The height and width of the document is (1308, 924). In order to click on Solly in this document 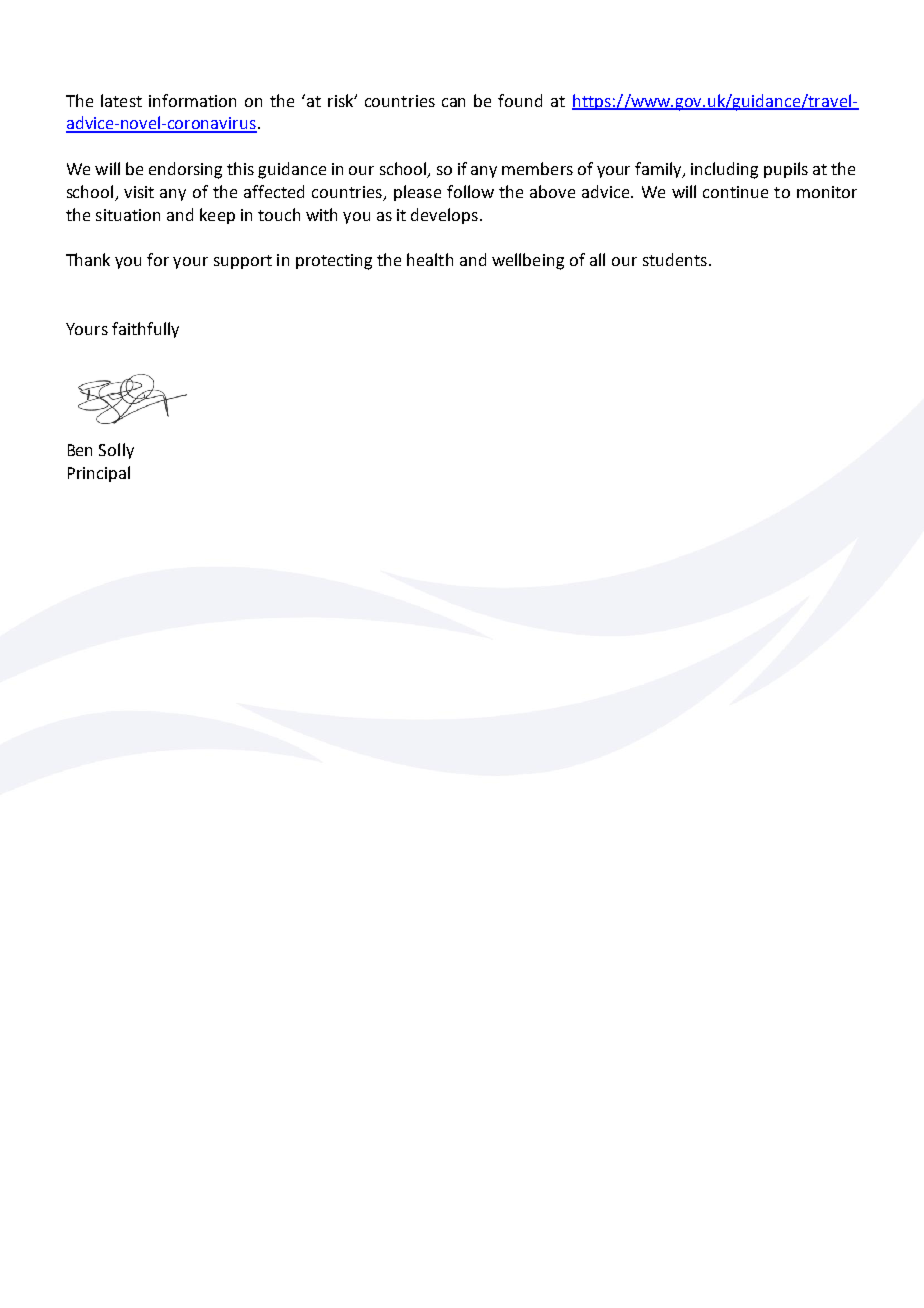, I will do `click(116, 451)`.
